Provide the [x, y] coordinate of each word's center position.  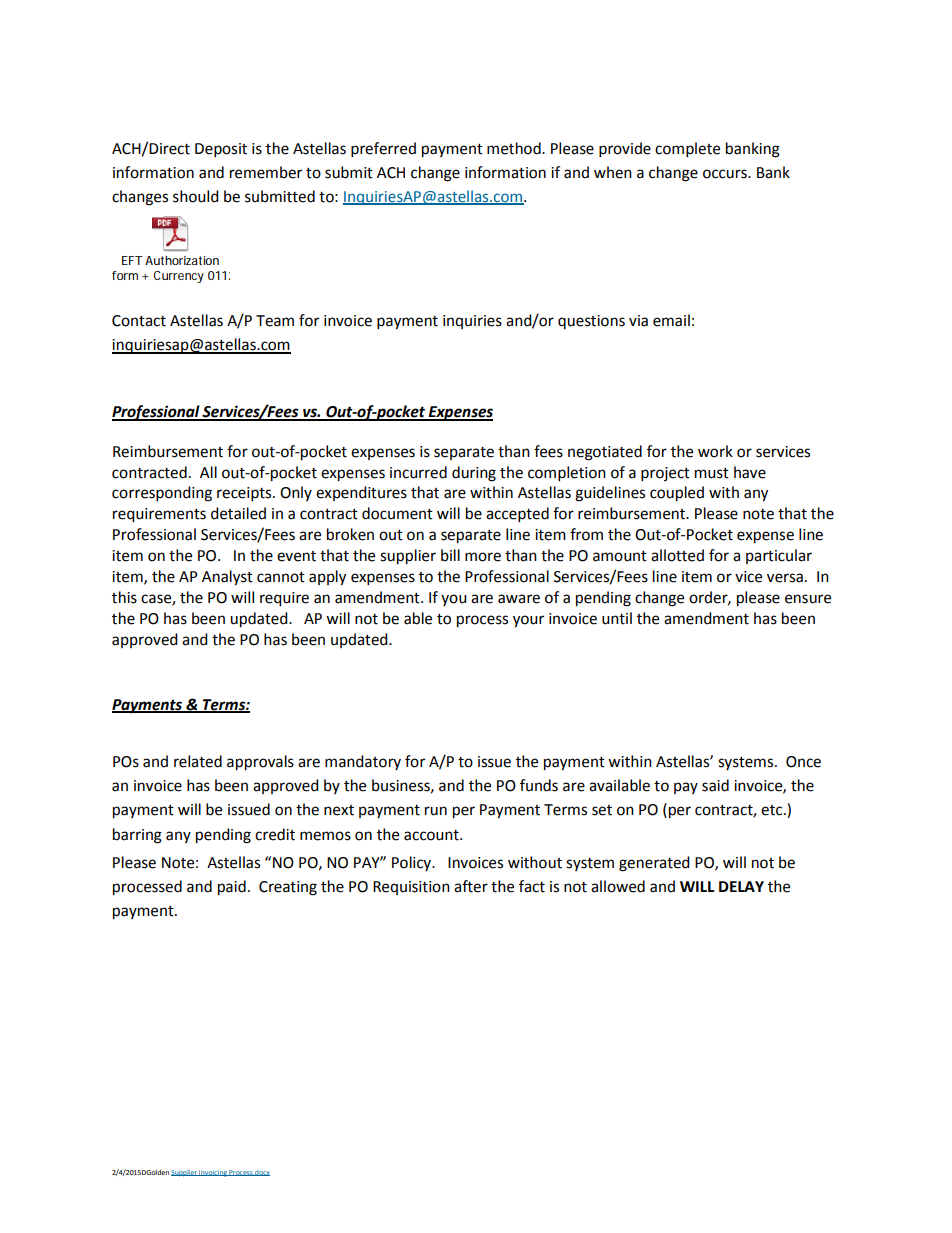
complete [687, 150]
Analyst [227, 578]
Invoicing [213, 1173]
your [528, 621]
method [515, 148]
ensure [808, 599]
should [196, 196]
